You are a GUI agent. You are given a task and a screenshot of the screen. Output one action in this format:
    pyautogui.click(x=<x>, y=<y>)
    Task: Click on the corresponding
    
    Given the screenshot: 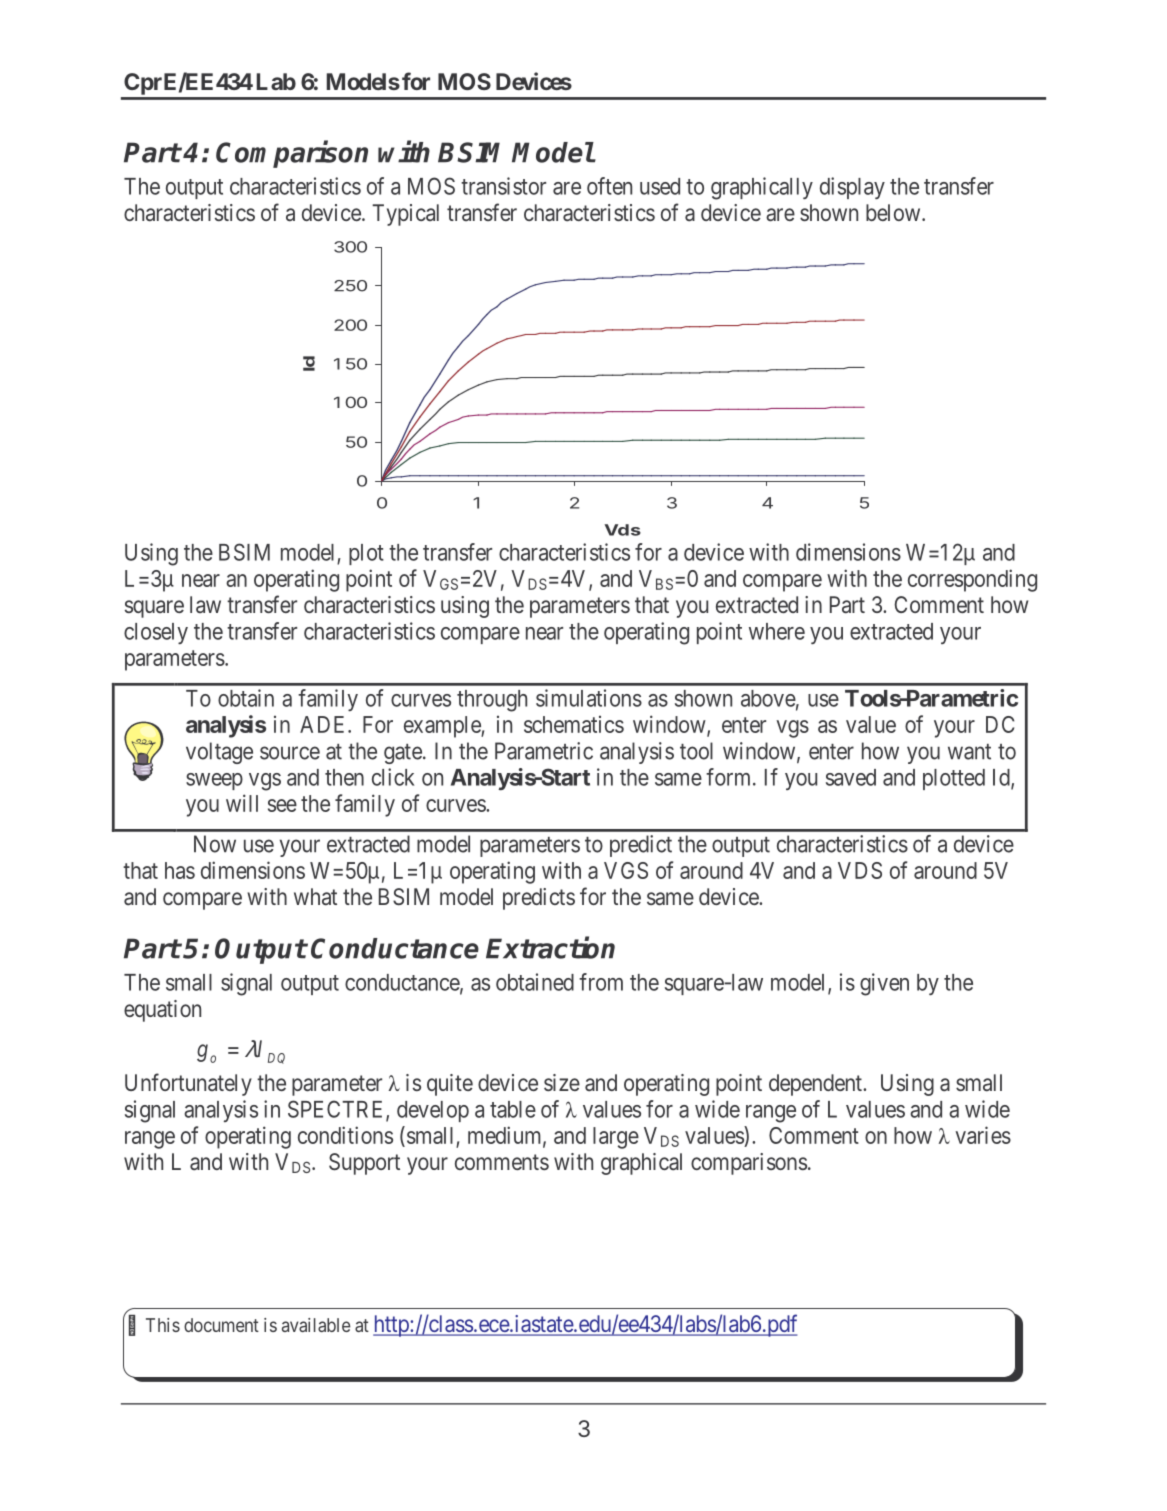 What is the action you would take?
    pyautogui.click(x=972, y=580)
